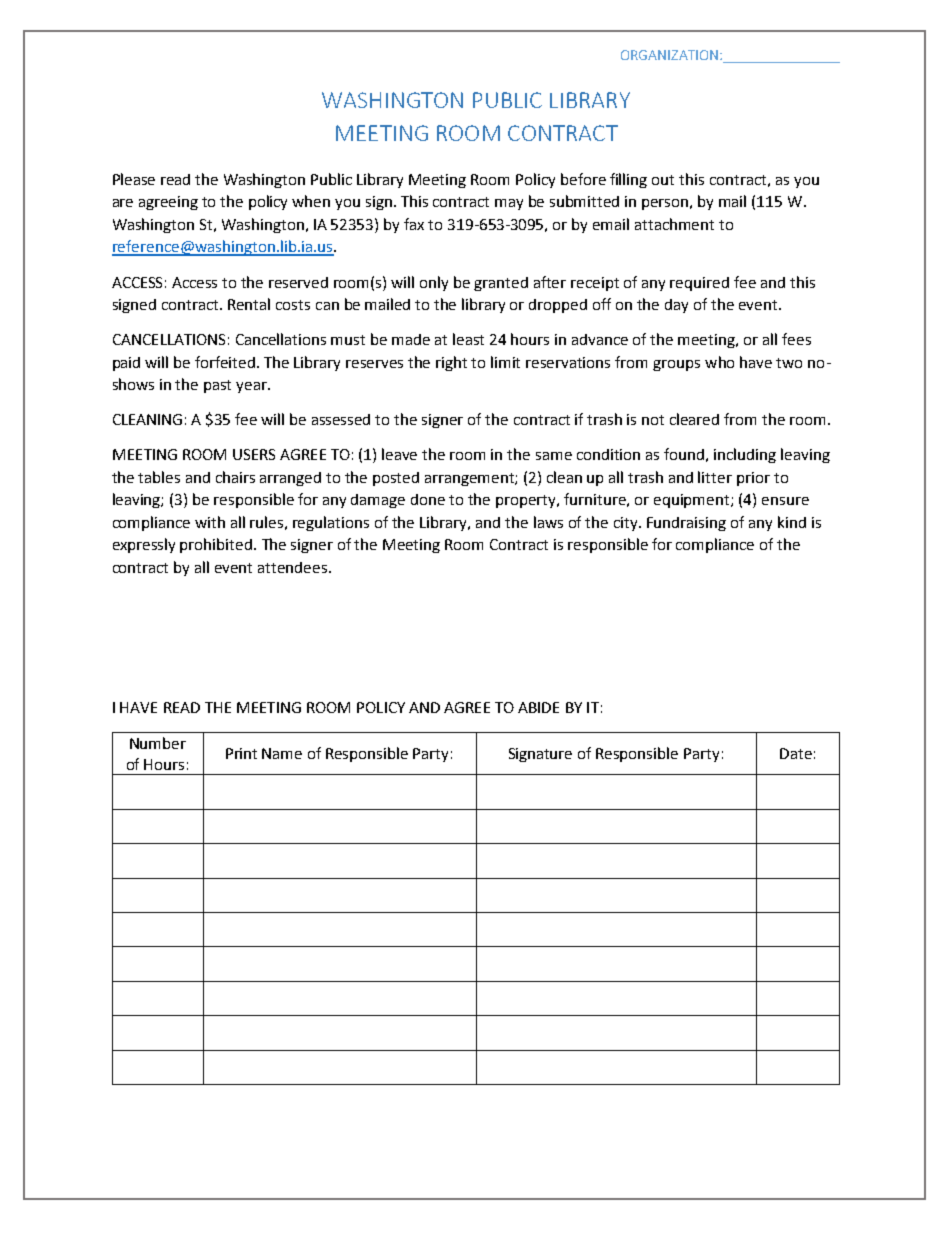 This document has width=952, height=1233. What do you see at coordinates (509, 204) in the document?
I see `may` at bounding box center [509, 204].
